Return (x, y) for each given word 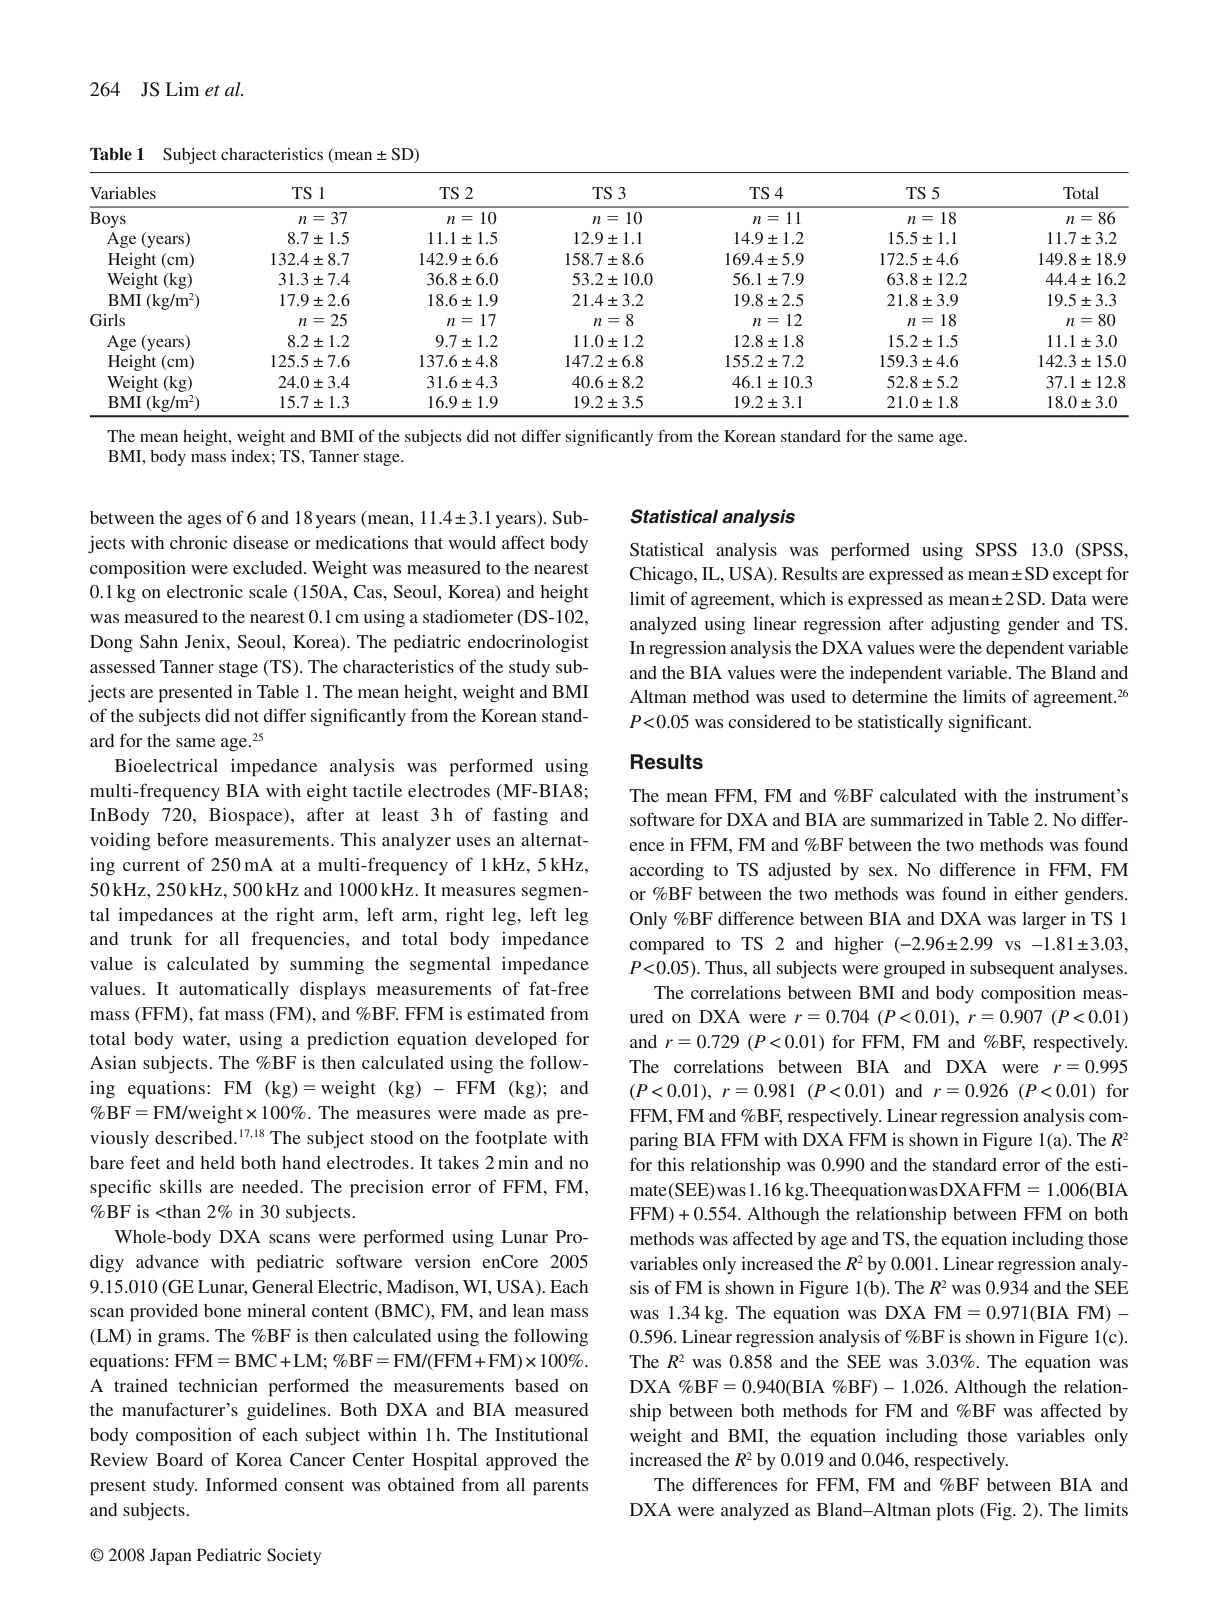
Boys (108, 220)
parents (560, 1488)
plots (955, 1512)
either (1036, 893)
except (1077, 577)
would (472, 542)
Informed (241, 1484)
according (667, 872)
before (182, 839)
